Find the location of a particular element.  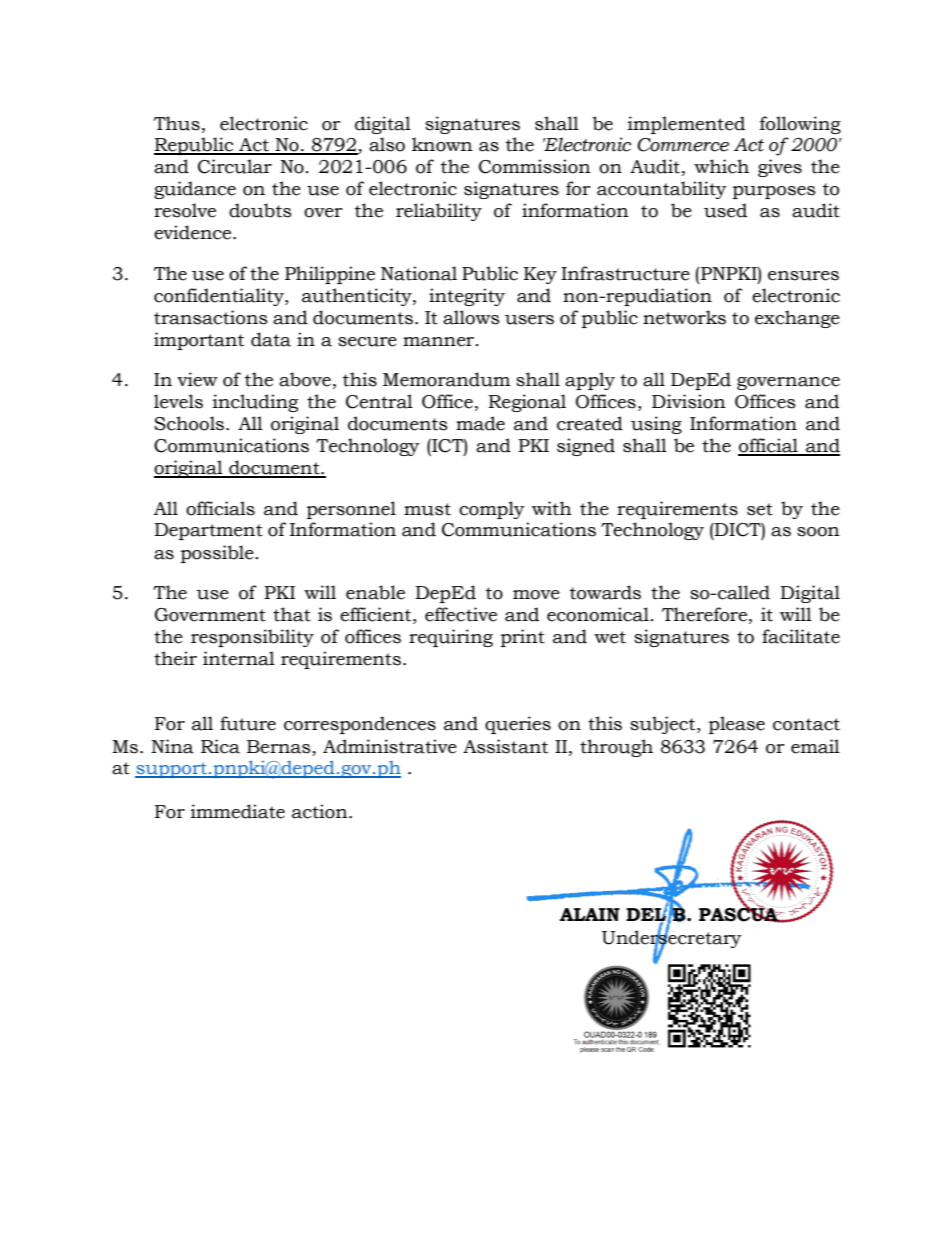

ALAIN is located at coordinates (590, 914).
